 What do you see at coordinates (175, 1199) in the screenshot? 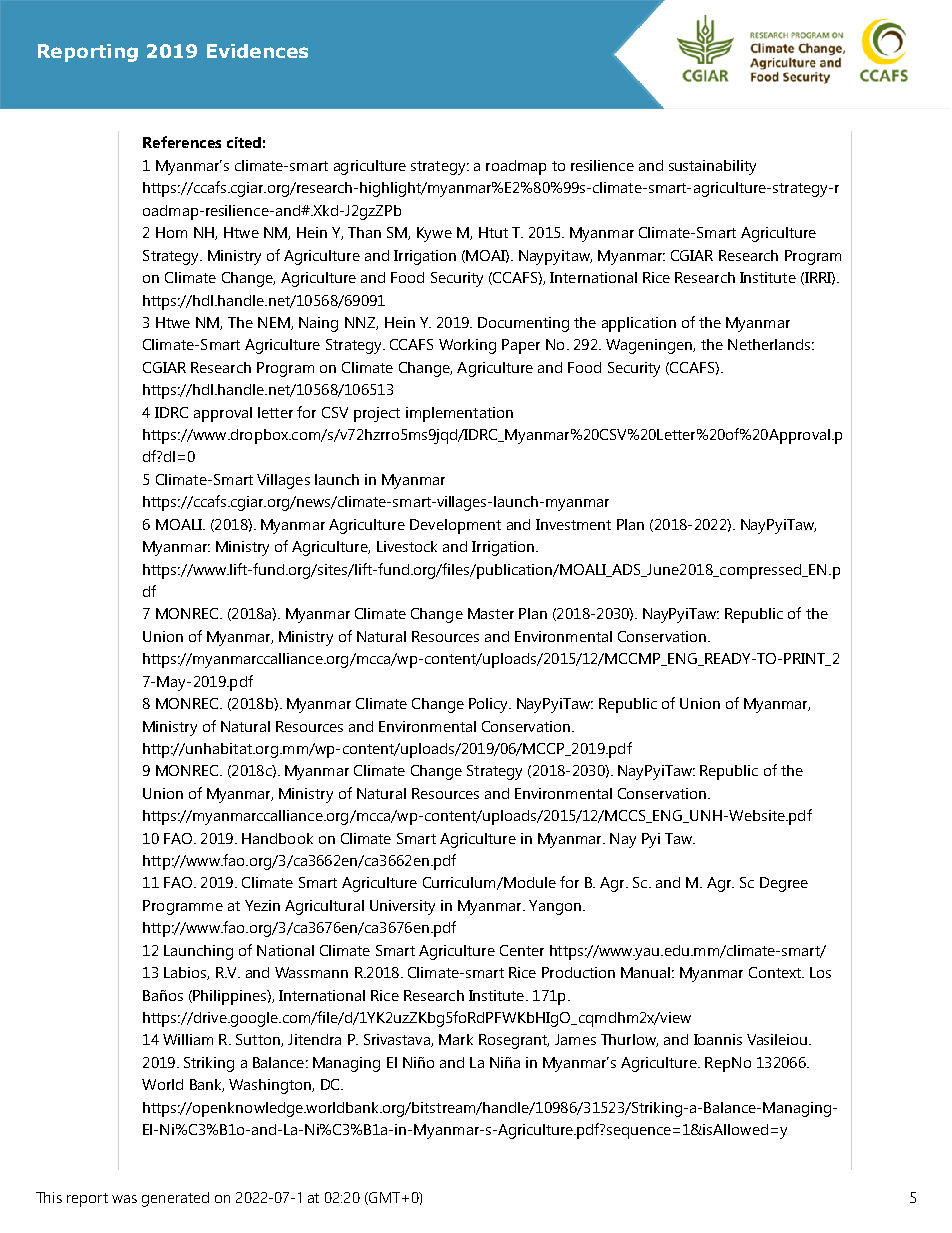
I see `generated` at bounding box center [175, 1199].
